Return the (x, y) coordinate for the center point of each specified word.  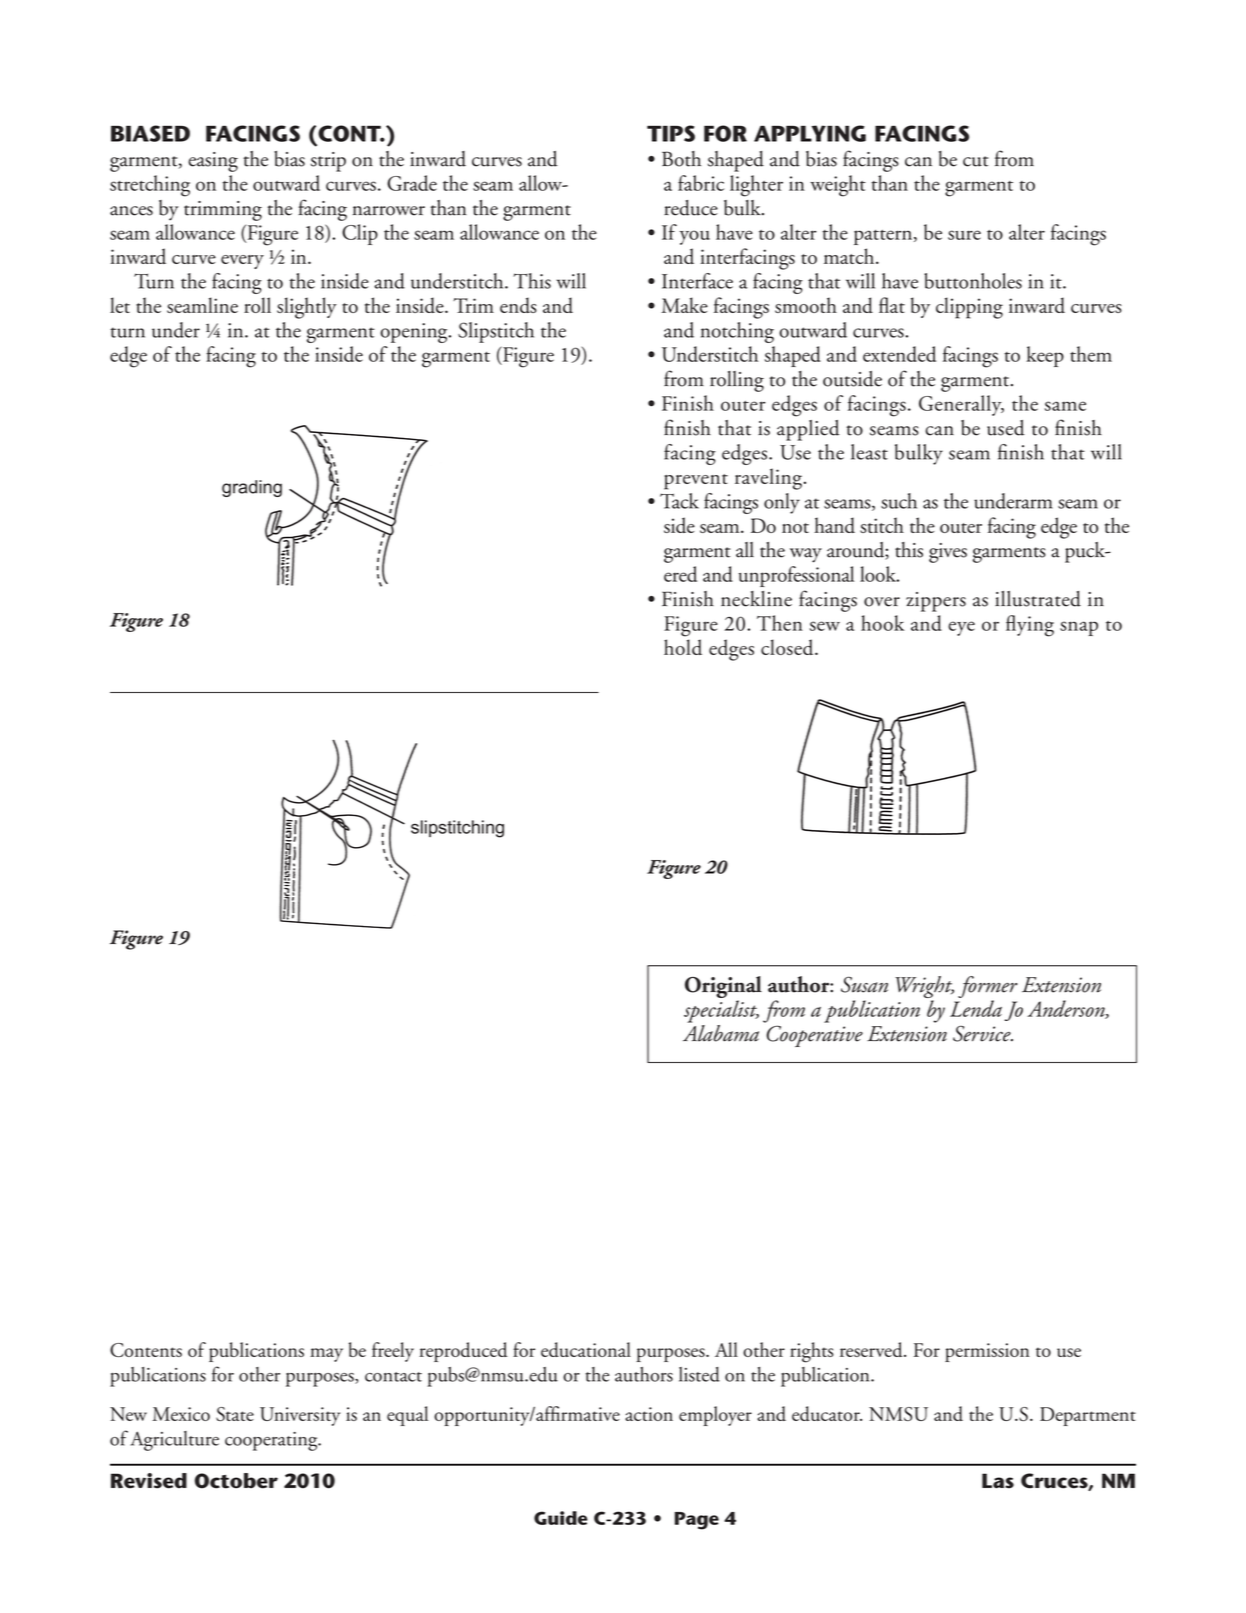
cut (975, 161)
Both (681, 159)
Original (723, 988)
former (987, 988)
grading (252, 488)
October (236, 1481)
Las (998, 1481)
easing (213, 162)
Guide (561, 1518)
